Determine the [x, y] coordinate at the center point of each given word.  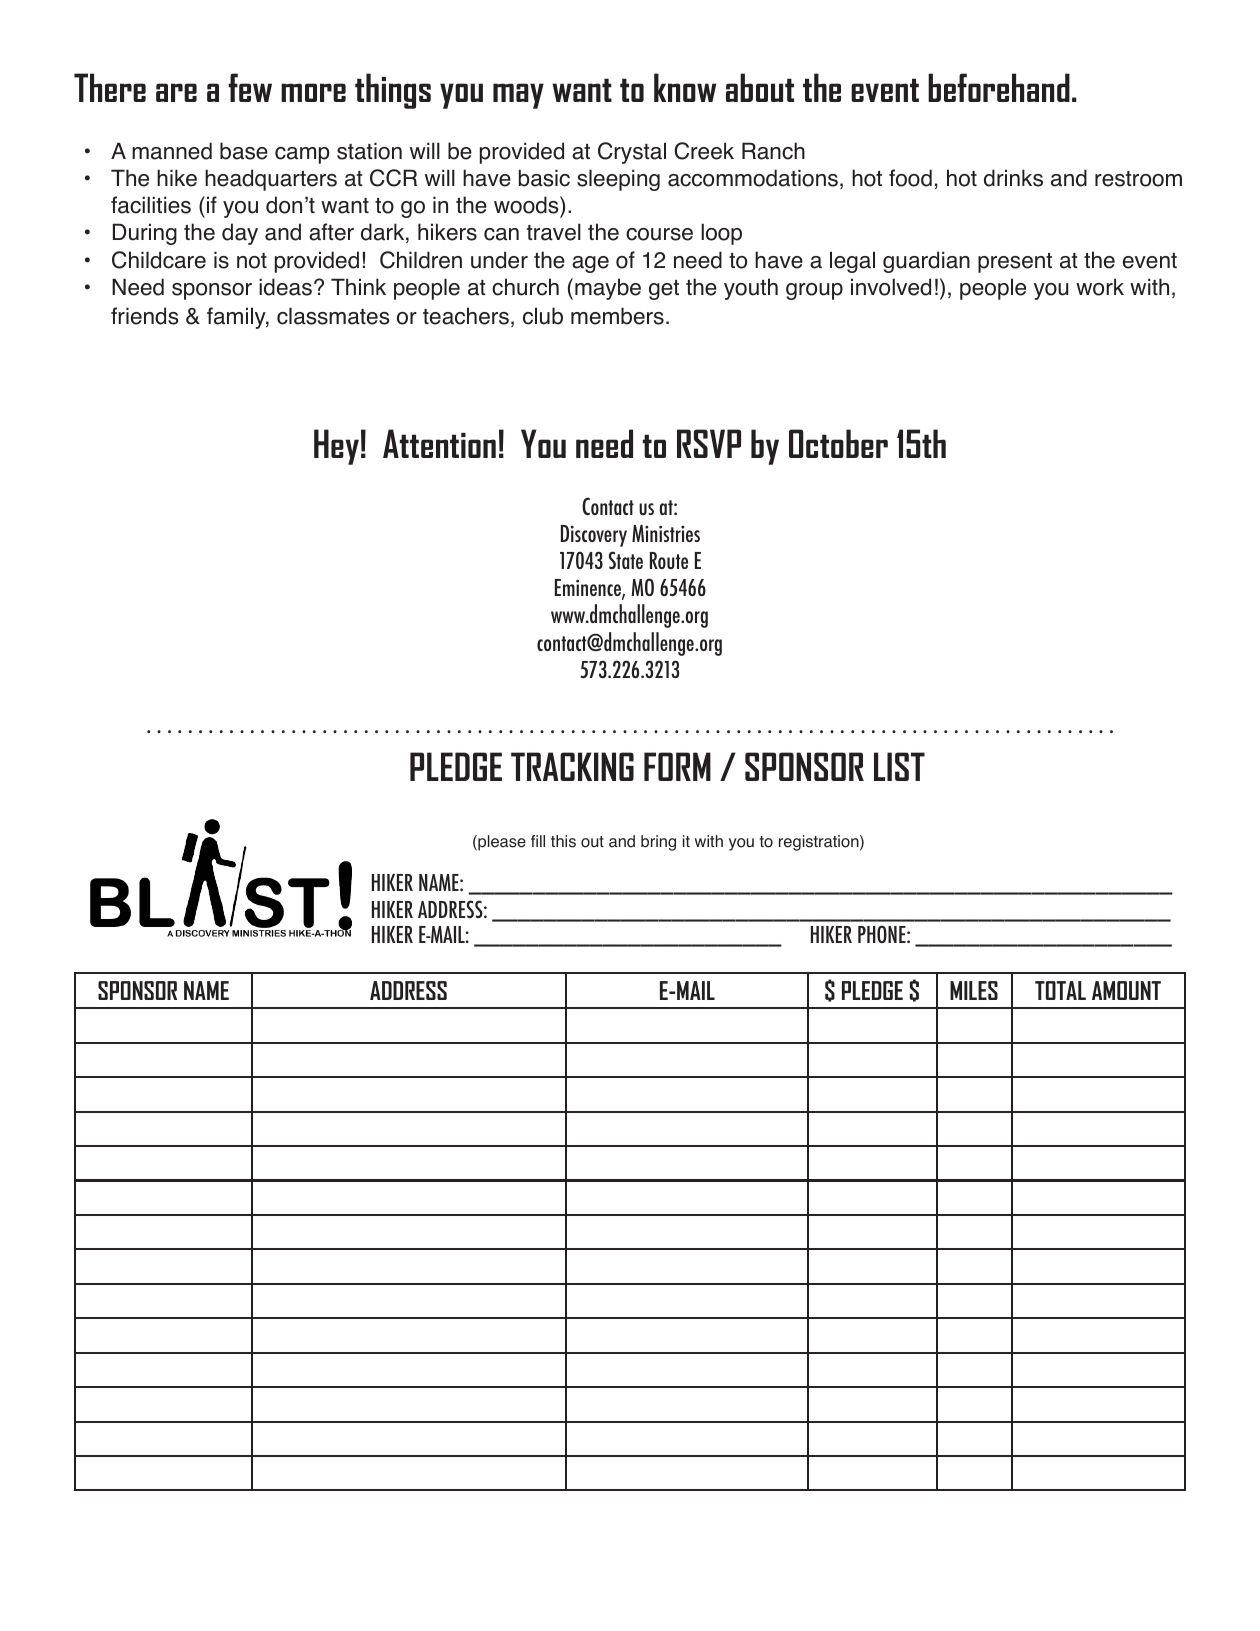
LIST [899, 766]
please [501, 843]
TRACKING [572, 766]
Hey [336, 447]
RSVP [709, 443]
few [250, 87]
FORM [677, 766]
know [685, 87]
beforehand [999, 87]
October [838, 443]
